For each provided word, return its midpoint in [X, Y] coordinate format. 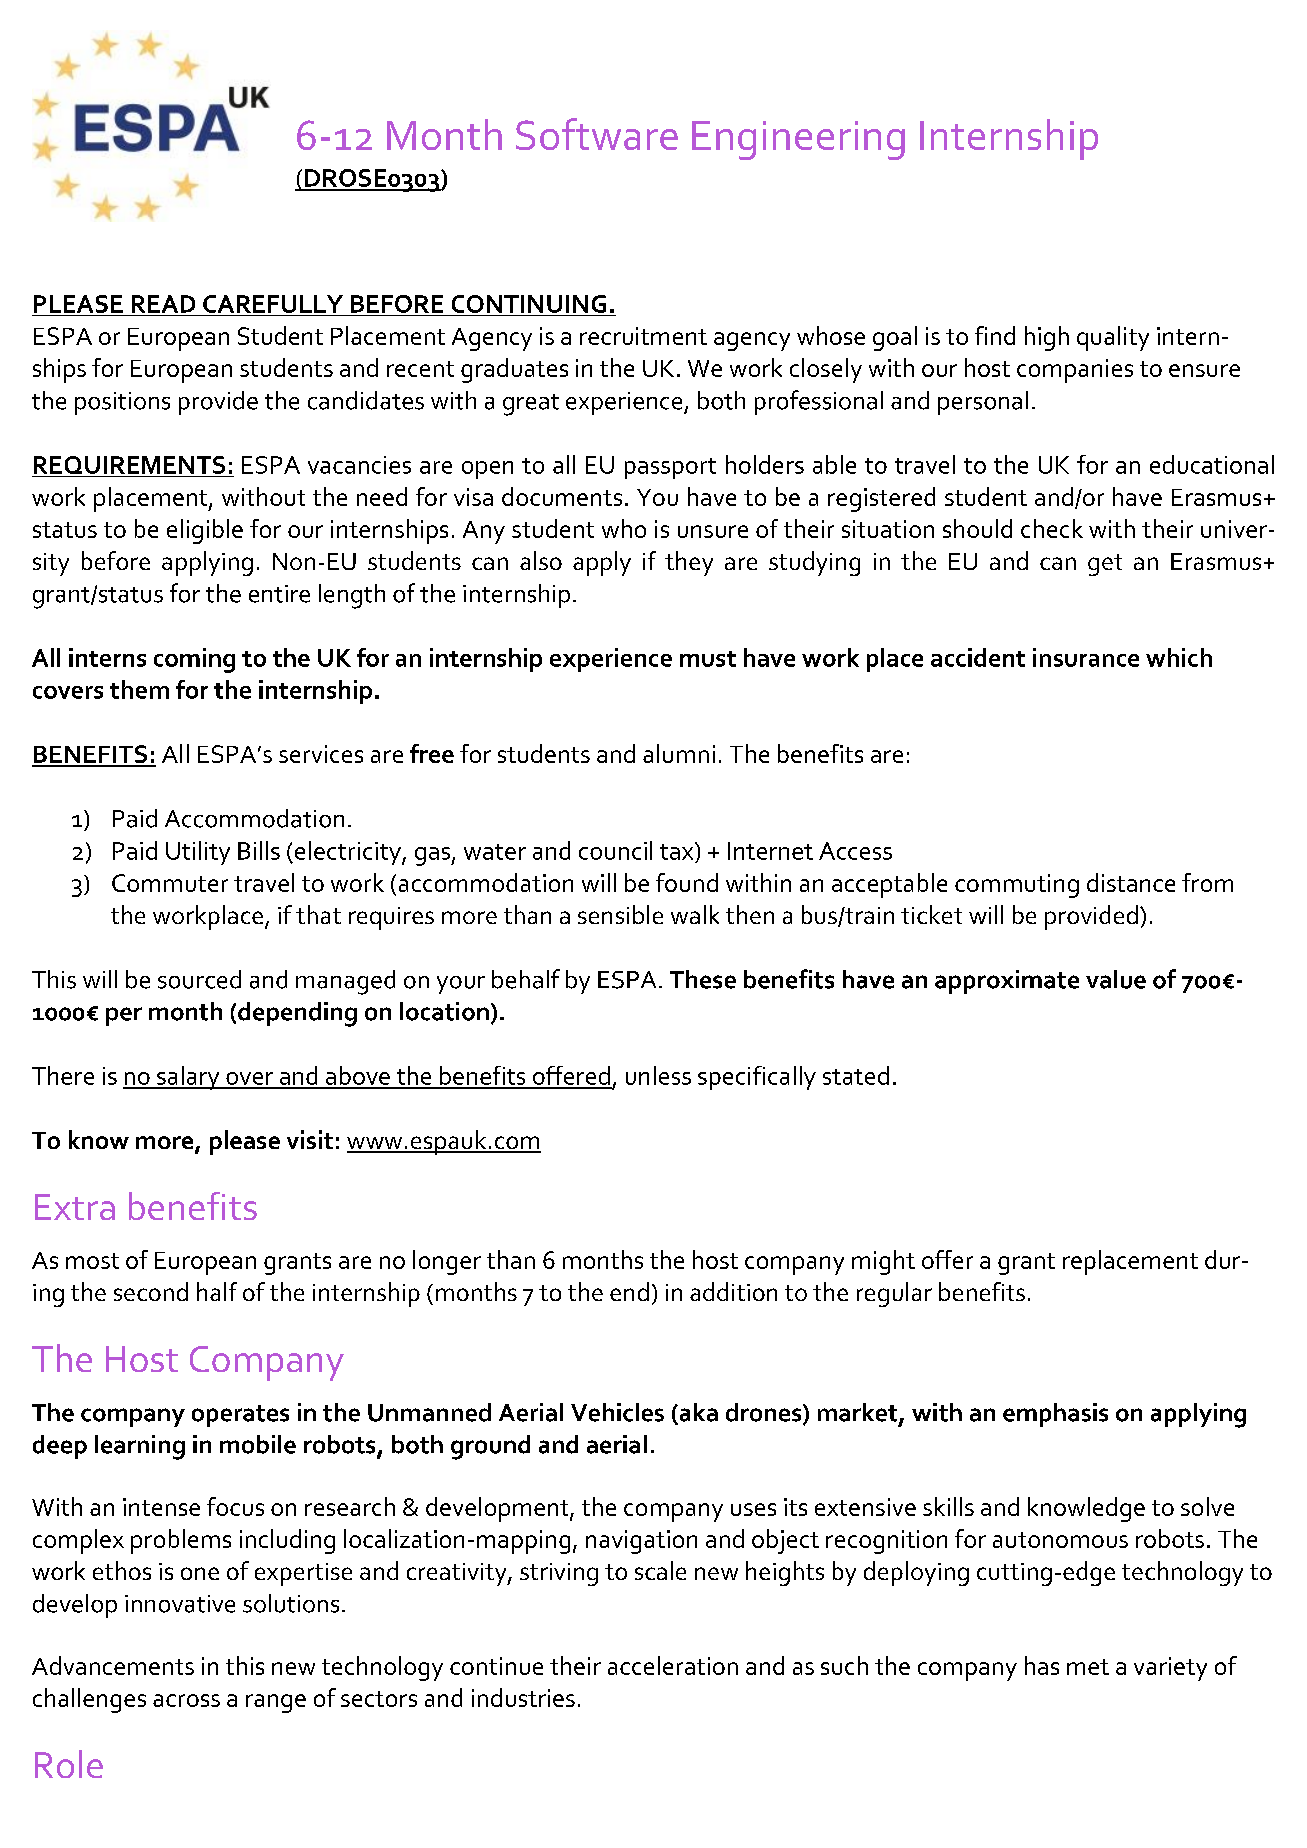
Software [597, 134]
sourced [199, 979]
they [689, 563]
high [1047, 338]
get [1105, 565]
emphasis [1055, 1415]
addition [733, 1291]
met [1088, 1667]
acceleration [673, 1665]
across [186, 1700]
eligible [205, 531]
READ [163, 304]
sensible [620, 914]
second [151, 1291]
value [1116, 979]
